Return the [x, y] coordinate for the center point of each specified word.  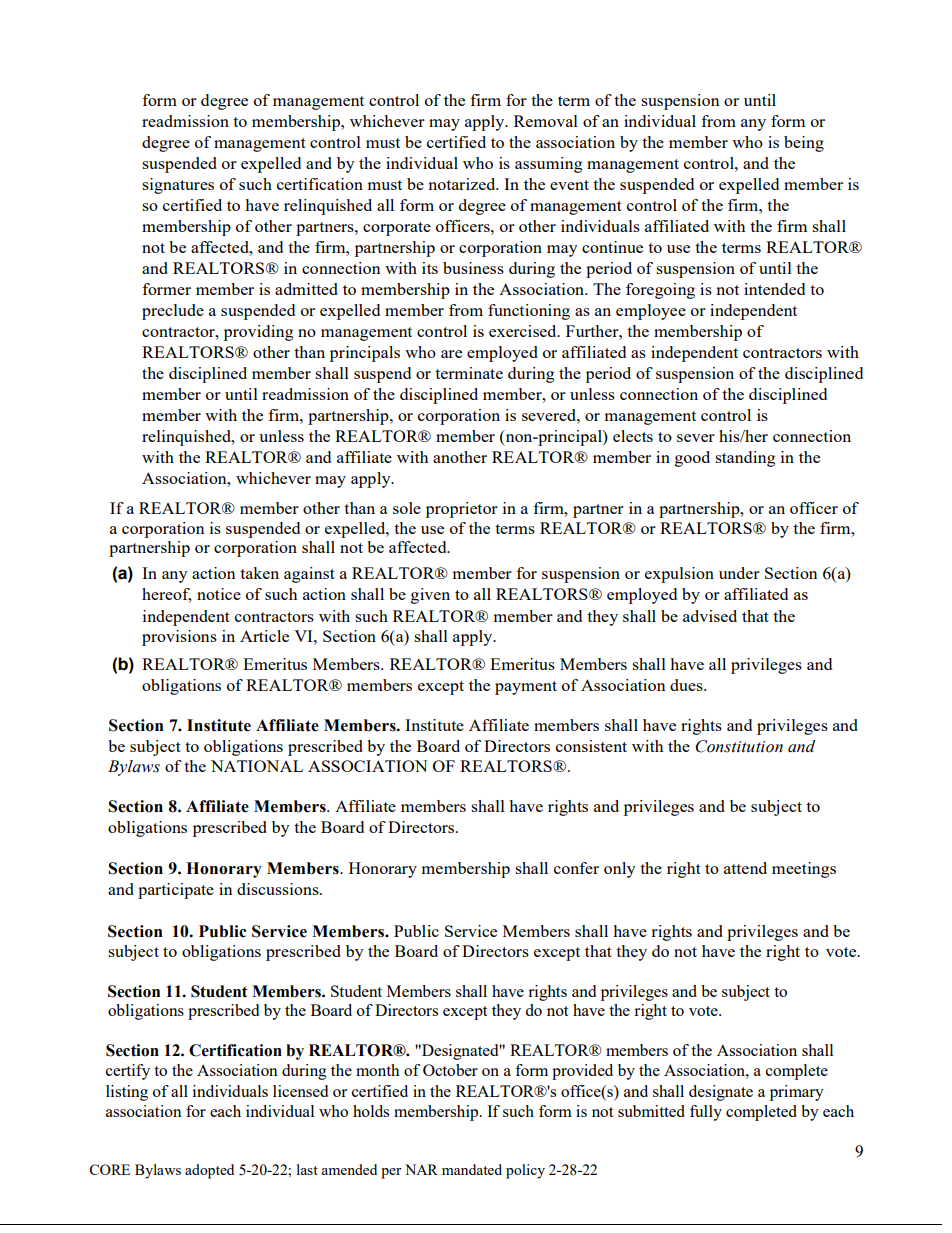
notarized [463, 184]
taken [259, 573]
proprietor [462, 510]
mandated [472, 1169]
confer [576, 868]
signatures [178, 186]
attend [745, 868]
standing [745, 459]
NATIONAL [257, 766]
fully [706, 1113]
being [804, 144]
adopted [209, 1171]
